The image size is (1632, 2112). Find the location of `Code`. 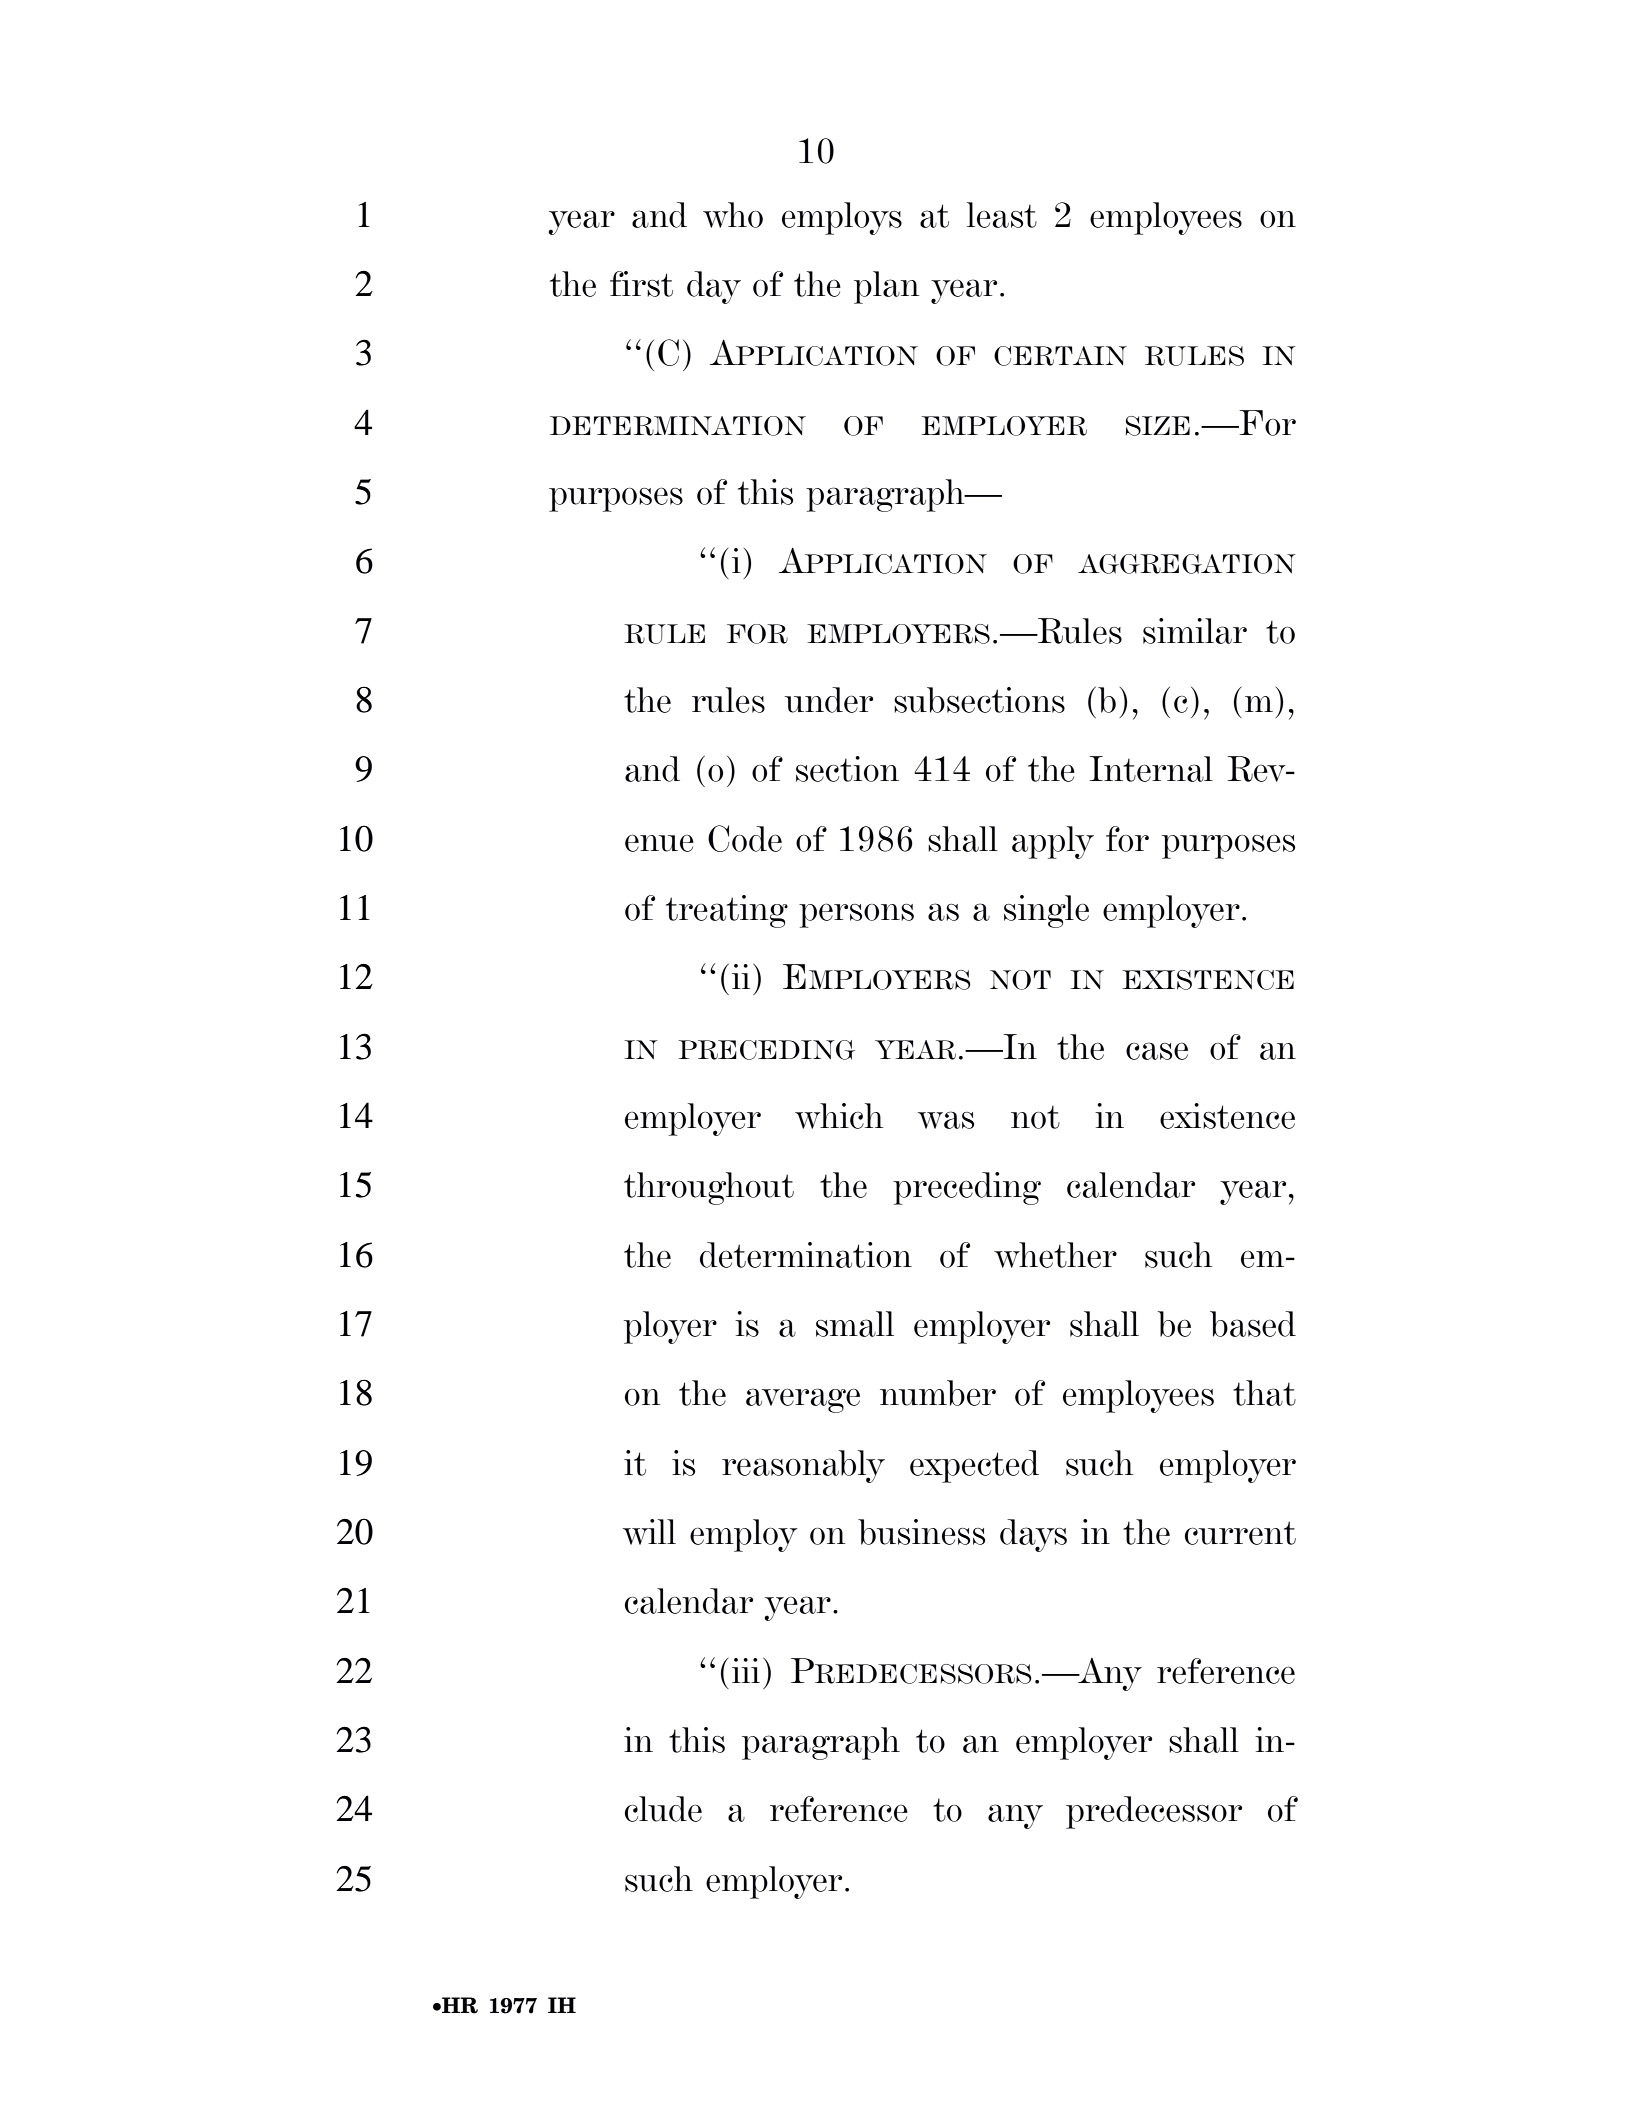

Code is located at coordinates (745, 838).
